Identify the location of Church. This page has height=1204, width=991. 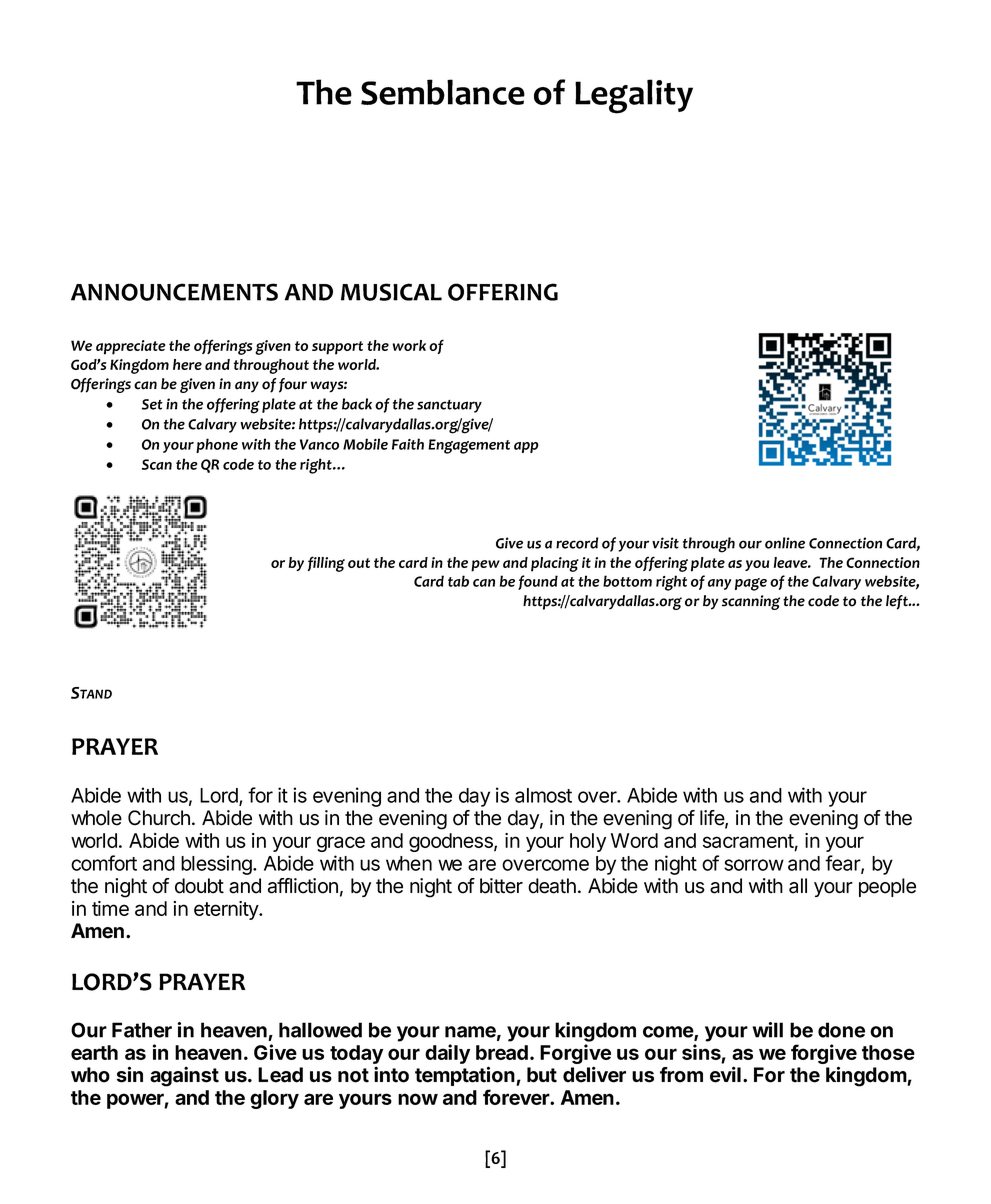
(159, 818).
